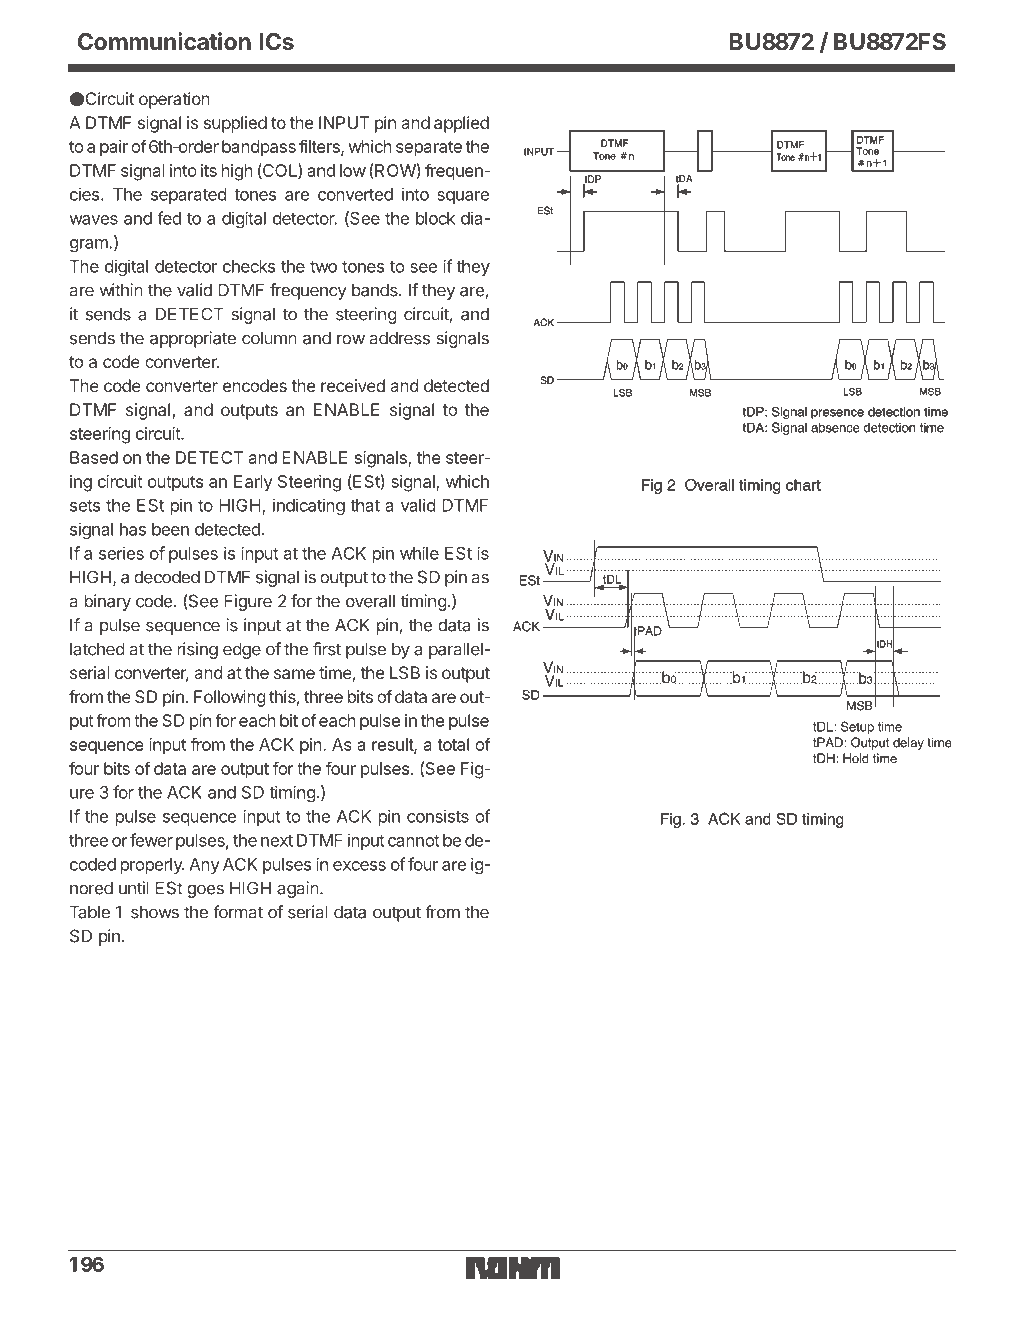 Image resolution: width=1025 pixels, height=1317 pixels. What do you see at coordinates (121, 290) in the document?
I see `within` at bounding box center [121, 290].
